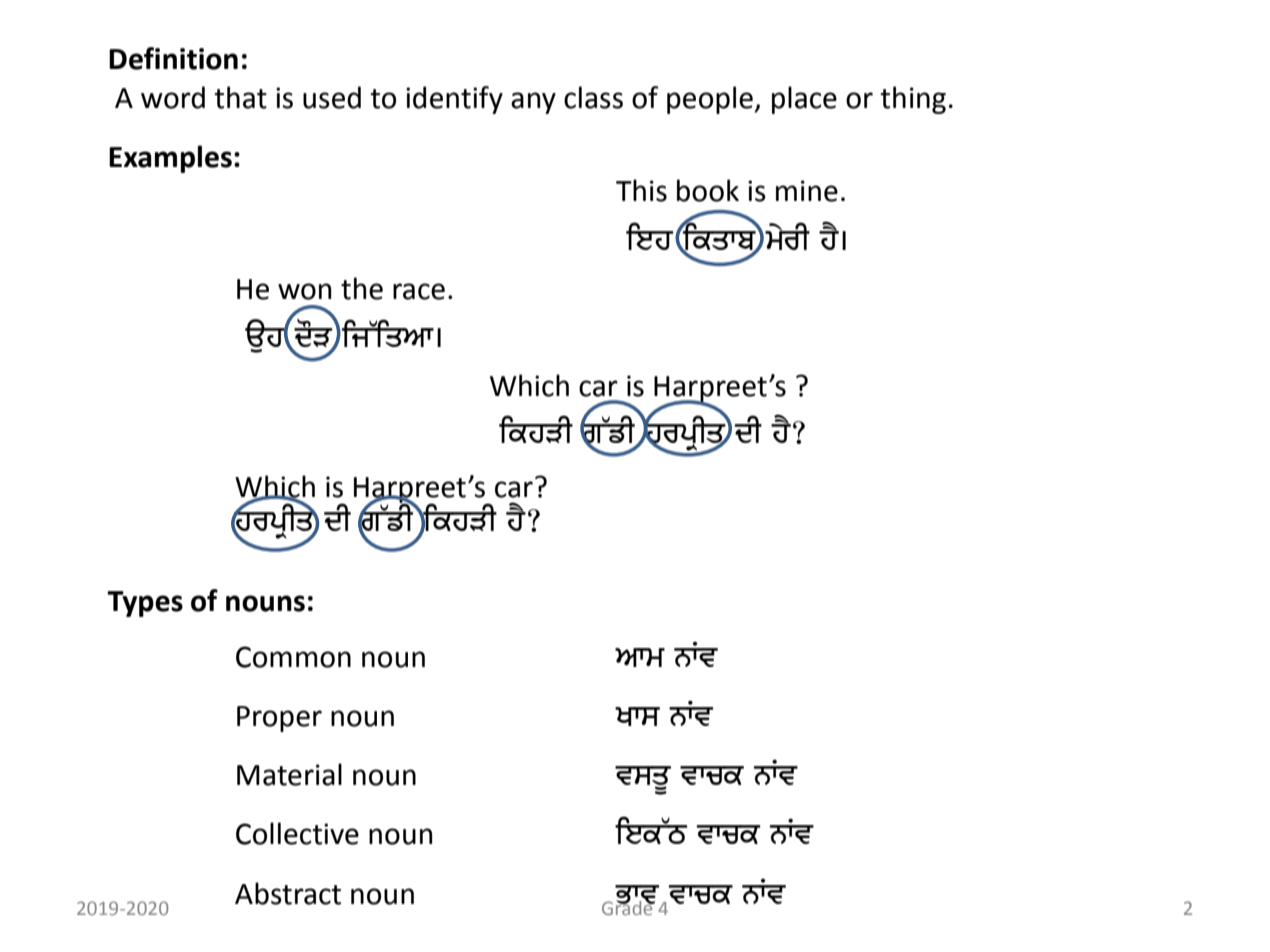 The height and width of the screenshot is (952, 1270). Describe the element at coordinates (533, 103) in the screenshot. I see `any` at that location.
